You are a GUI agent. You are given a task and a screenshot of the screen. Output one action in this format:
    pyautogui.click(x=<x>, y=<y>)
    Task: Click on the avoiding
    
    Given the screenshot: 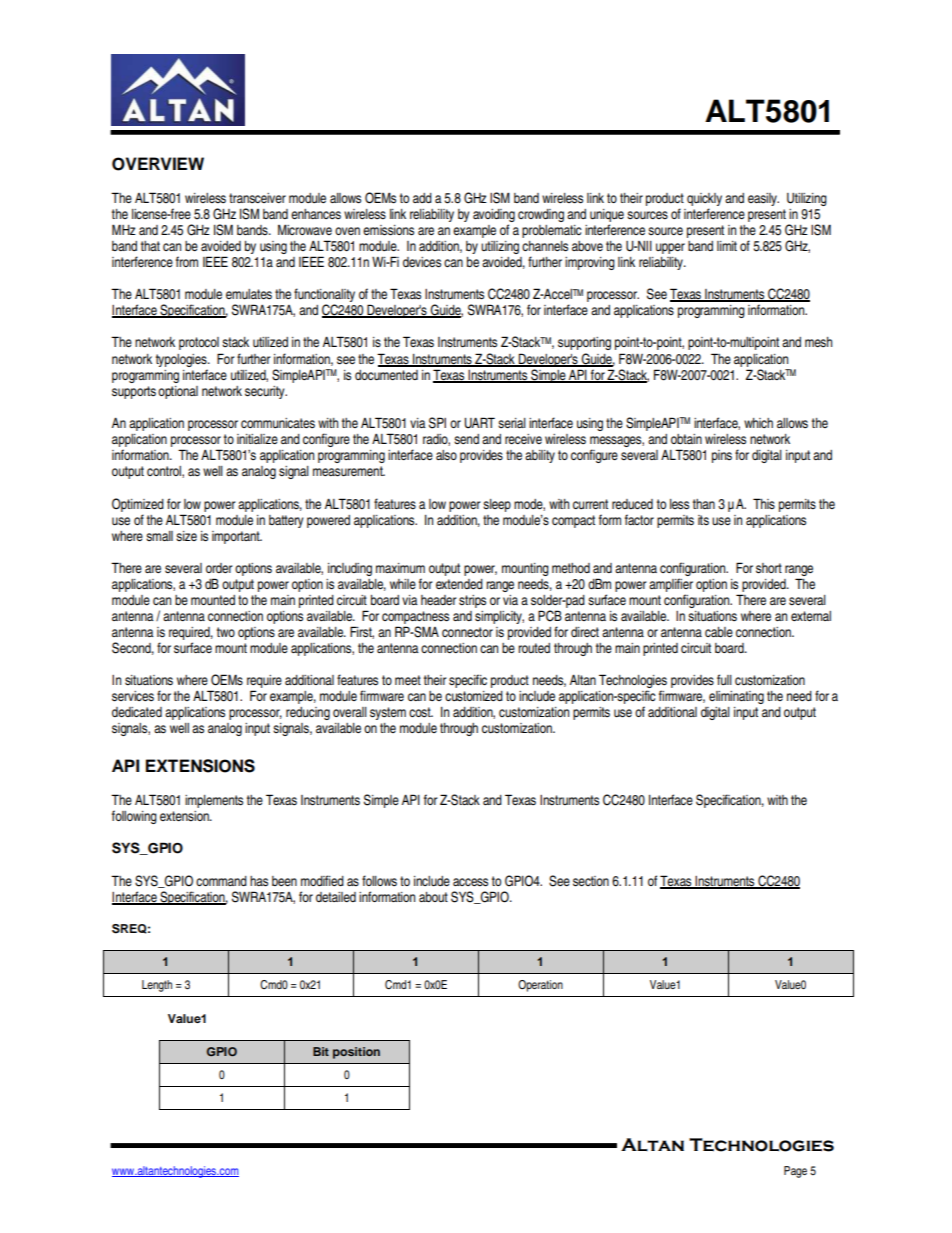 What is the action you would take?
    pyautogui.click(x=494, y=217)
